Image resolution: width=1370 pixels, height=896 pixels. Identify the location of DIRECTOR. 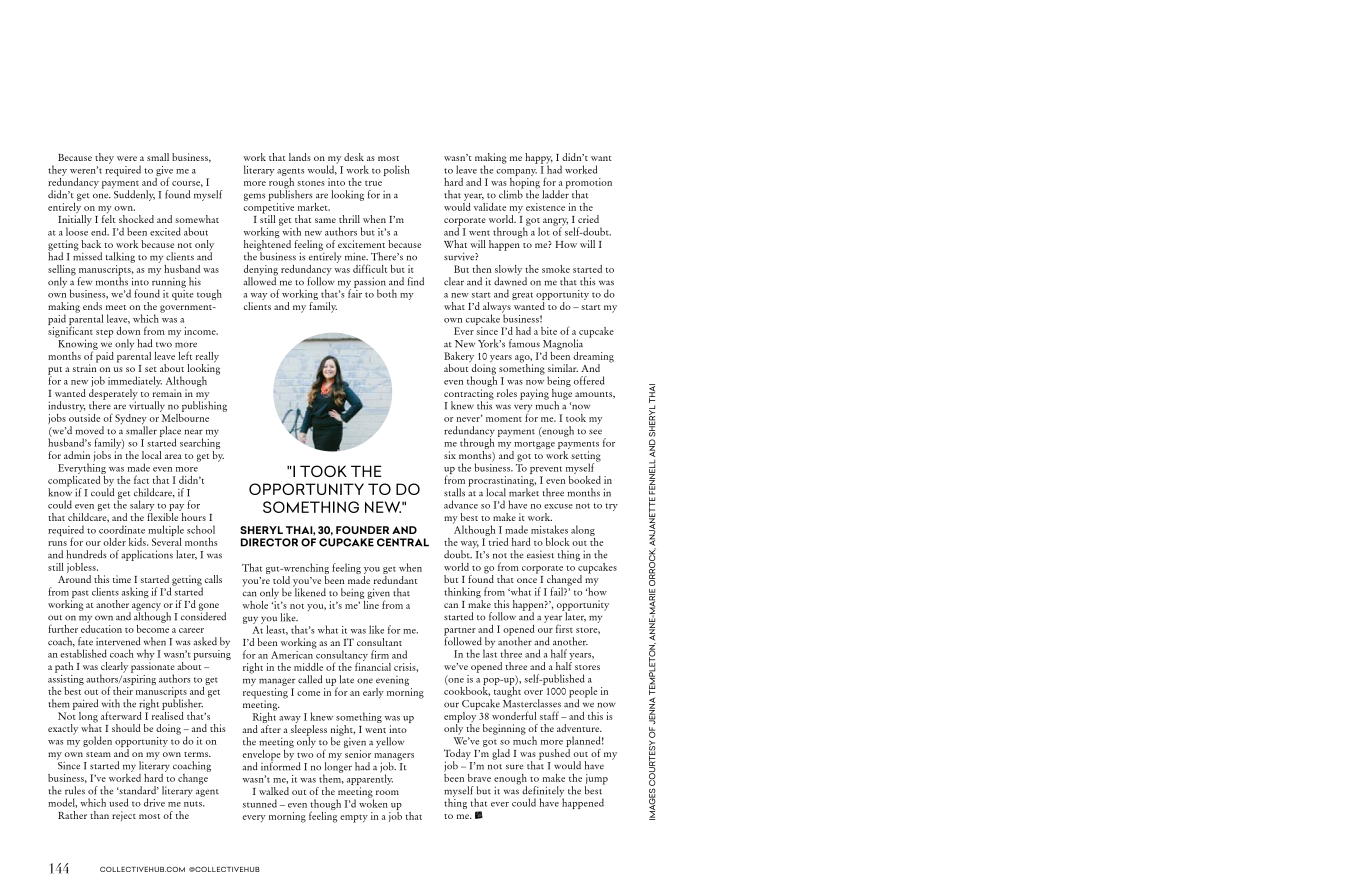
(269, 542).
